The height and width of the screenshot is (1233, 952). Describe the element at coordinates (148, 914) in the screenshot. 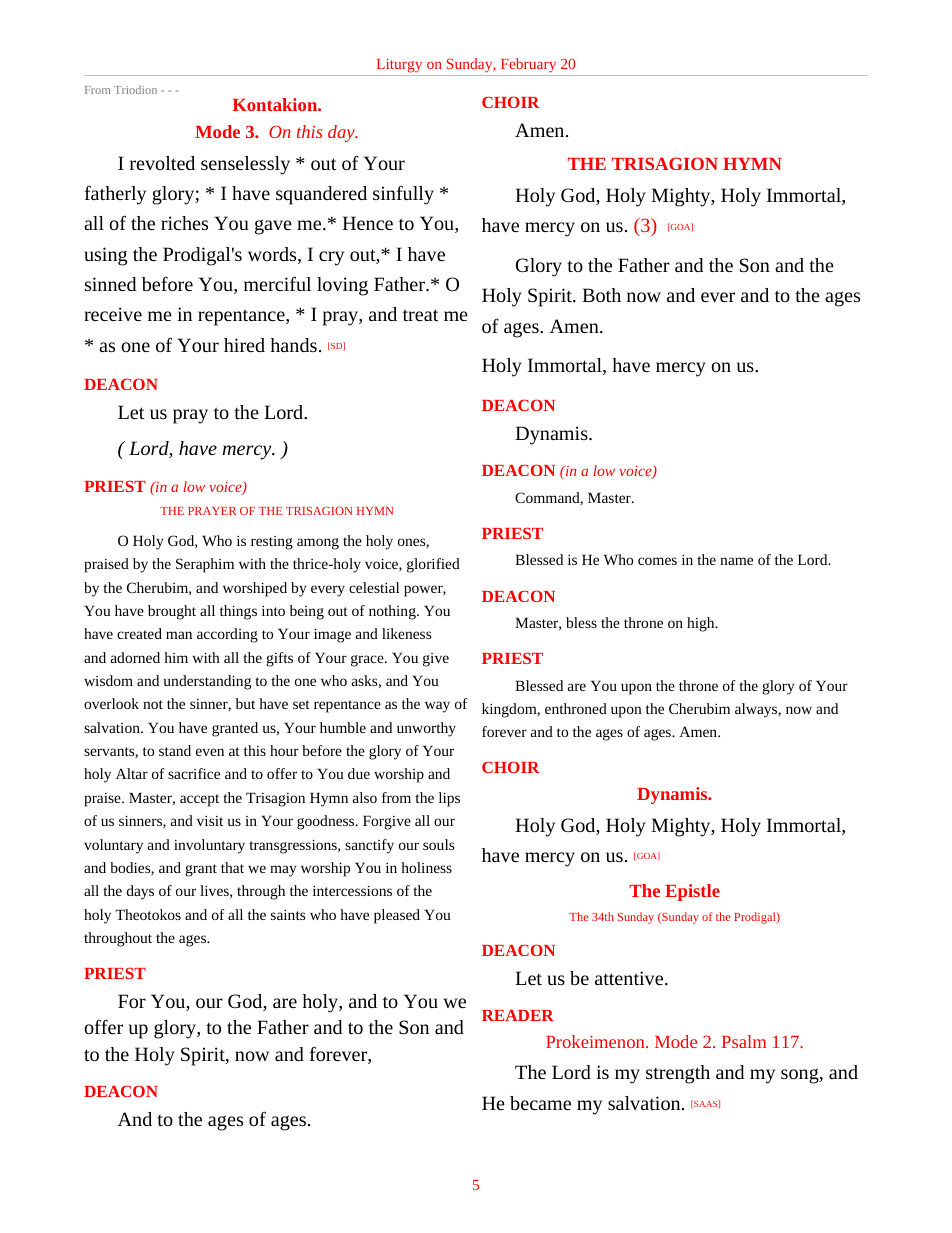

I see `Theotokos` at that location.
